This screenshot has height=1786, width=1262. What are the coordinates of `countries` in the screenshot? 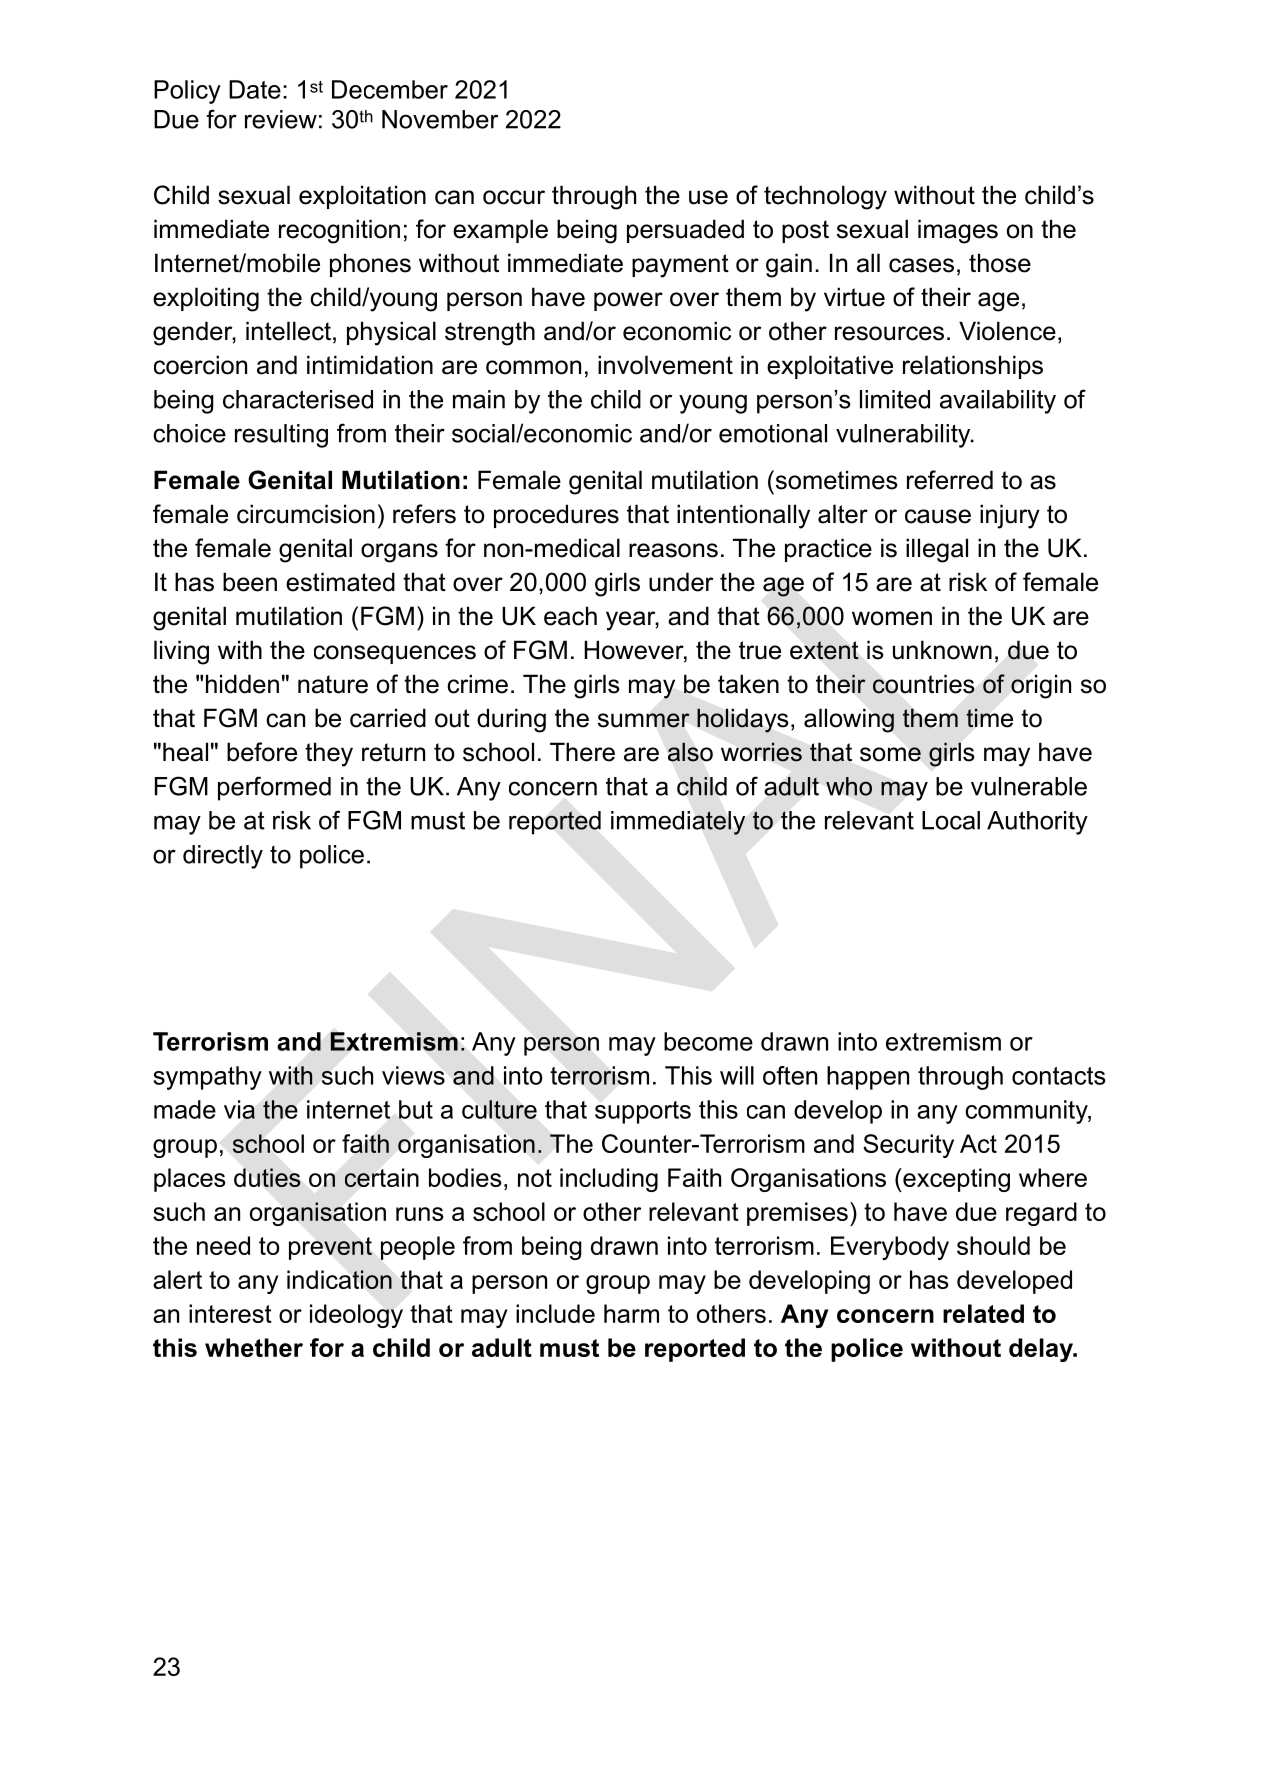 It's located at (924, 684).
